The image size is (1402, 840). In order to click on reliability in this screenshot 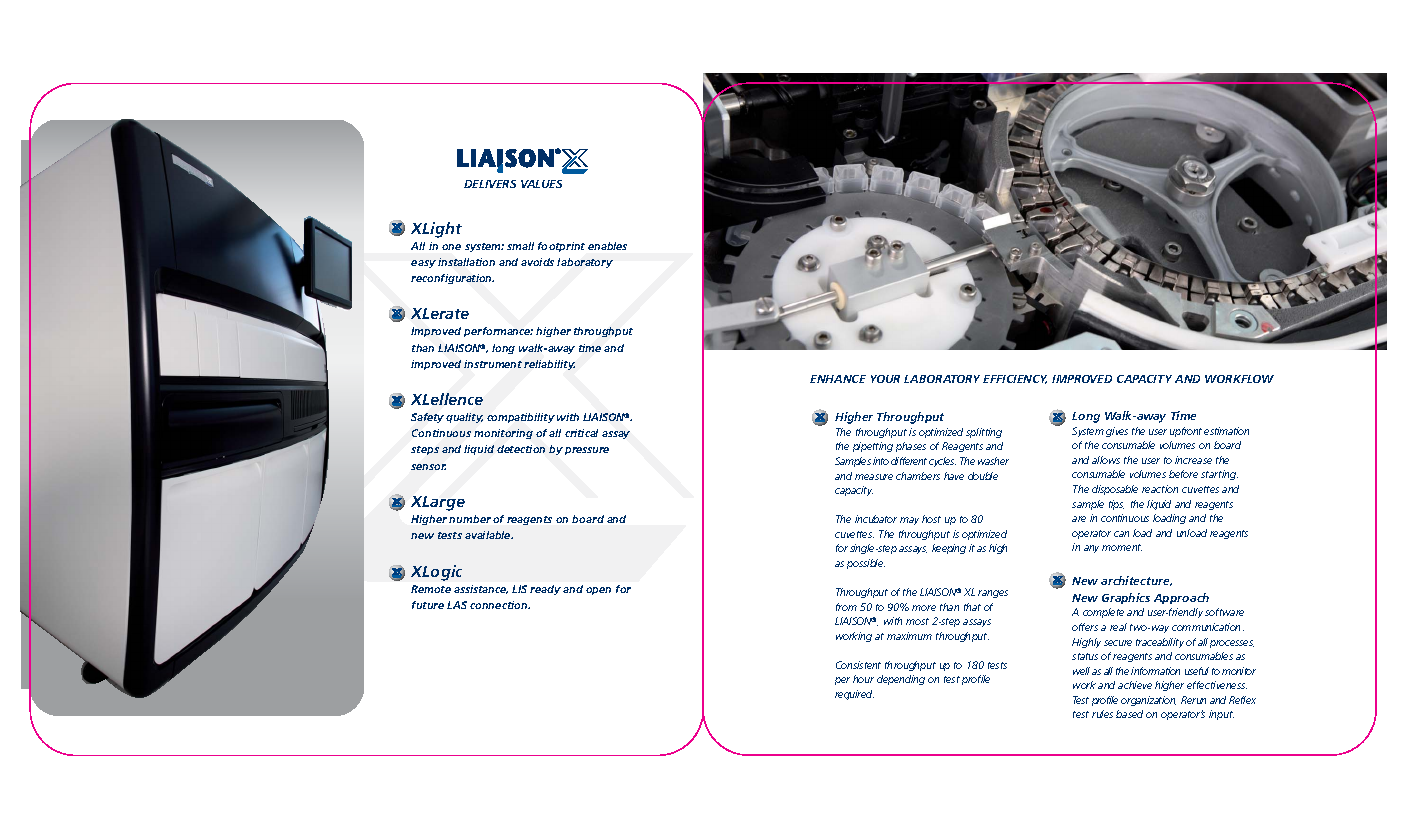, I will do `click(549, 365)`.
